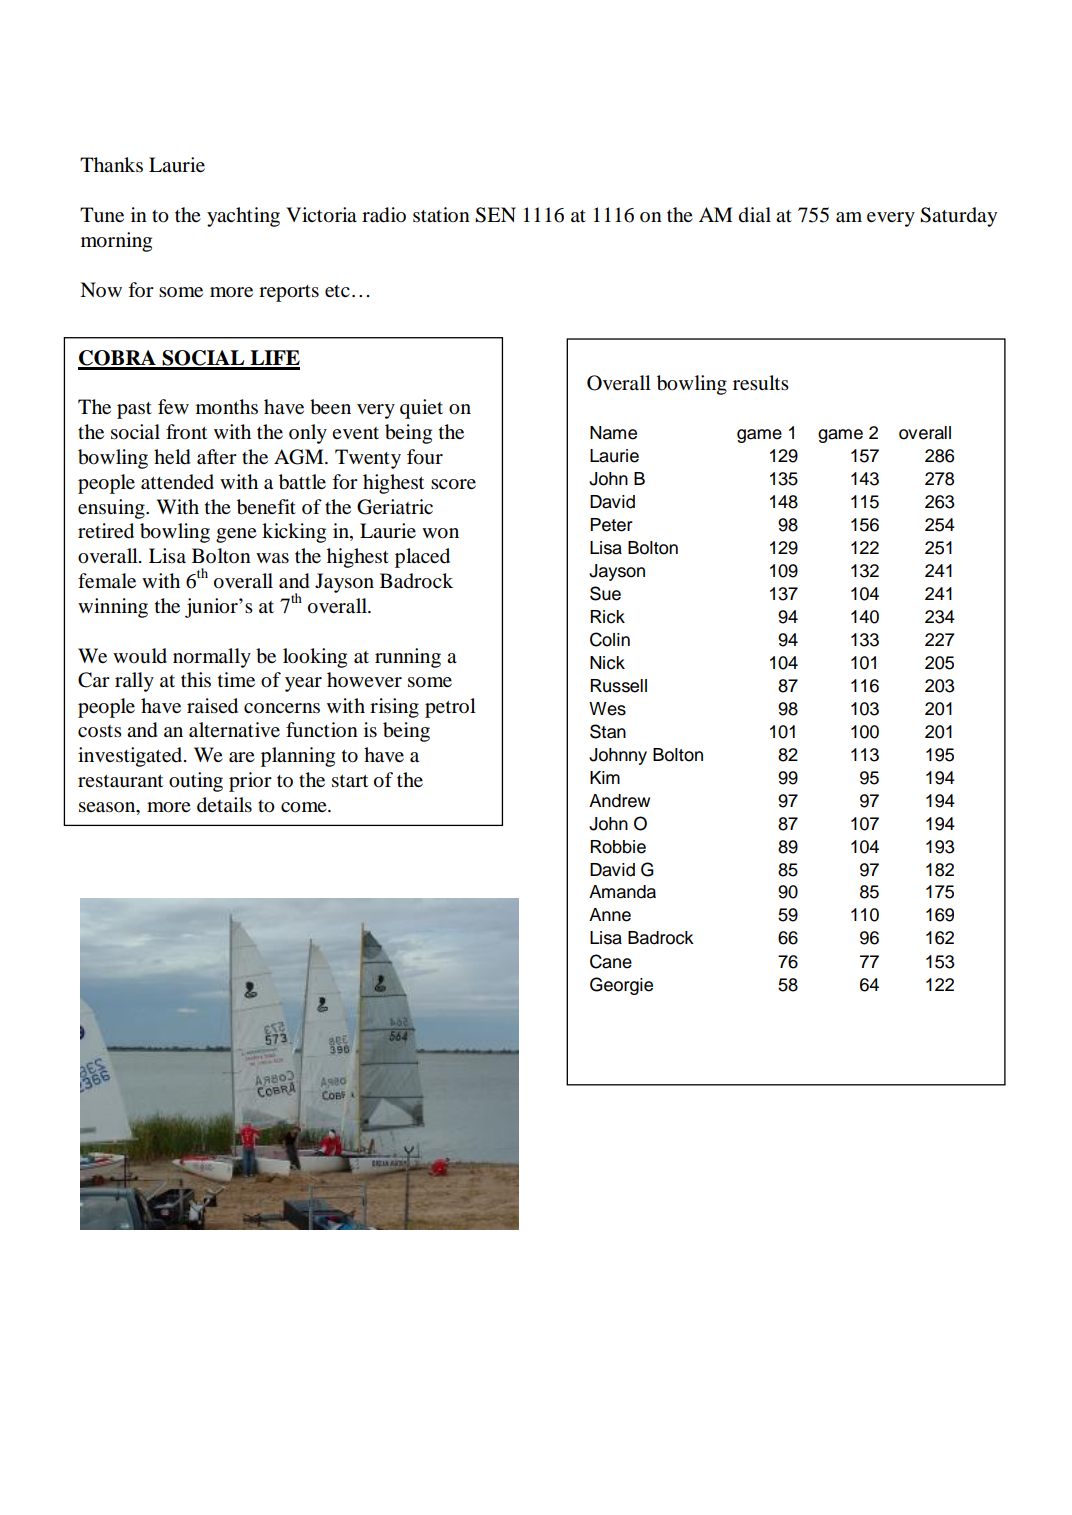 The width and height of the screenshot is (1072, 1515). I want to click on Cane, so click(611, 961).
